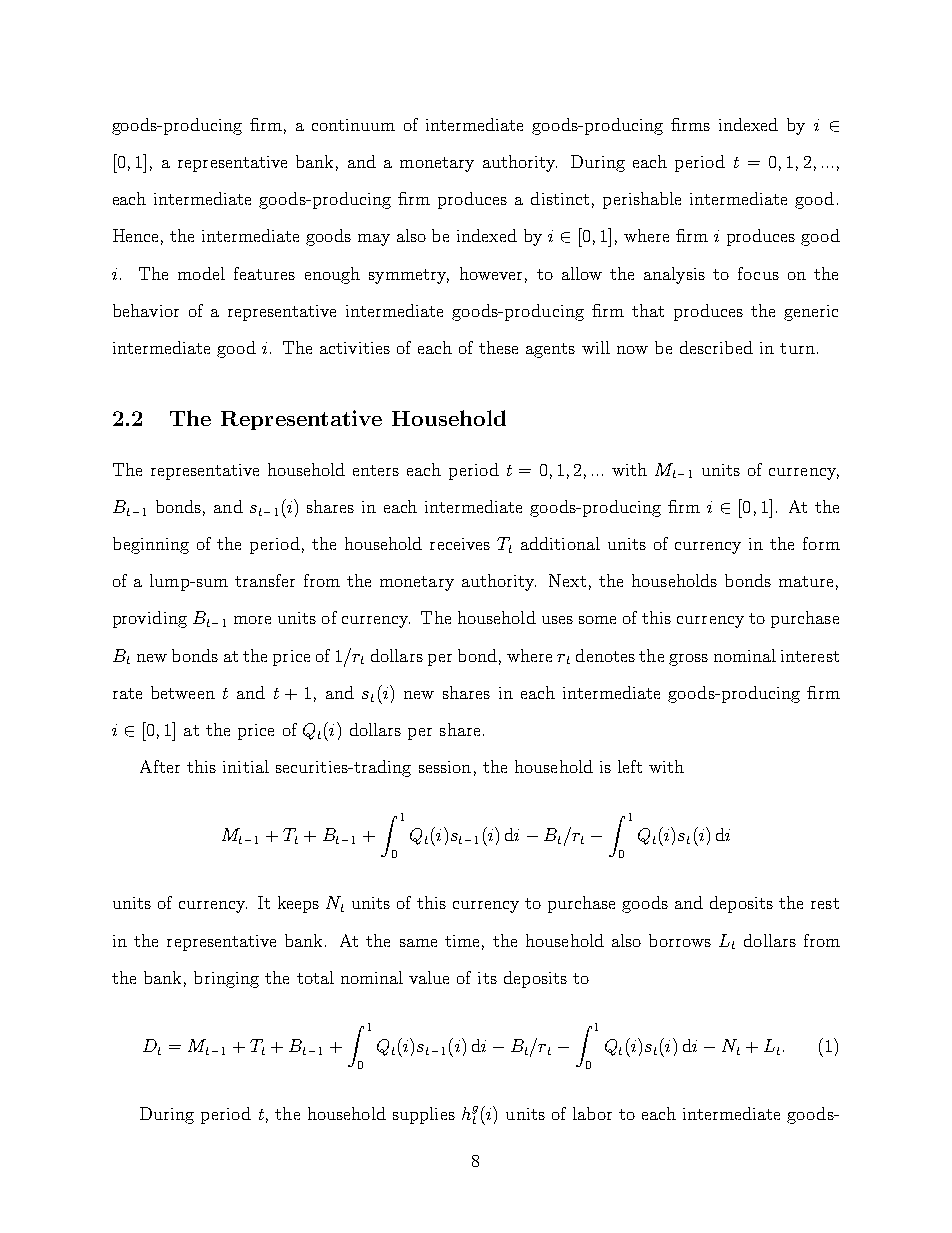 The width and height of the document is (952, 1233). I want to click on uses, so click(557, 620).
